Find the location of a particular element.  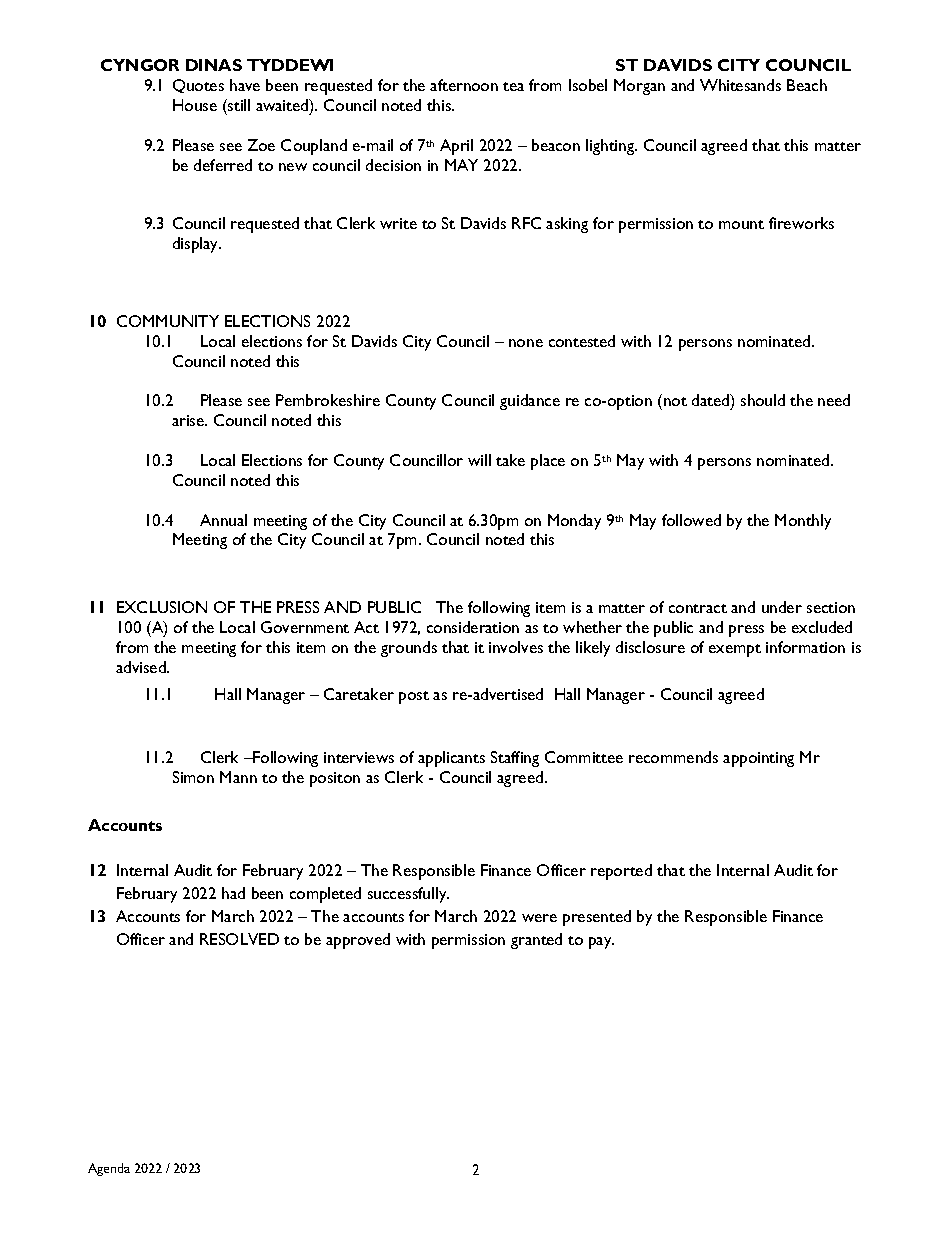

Beach is located at coordinates (807, 85).
